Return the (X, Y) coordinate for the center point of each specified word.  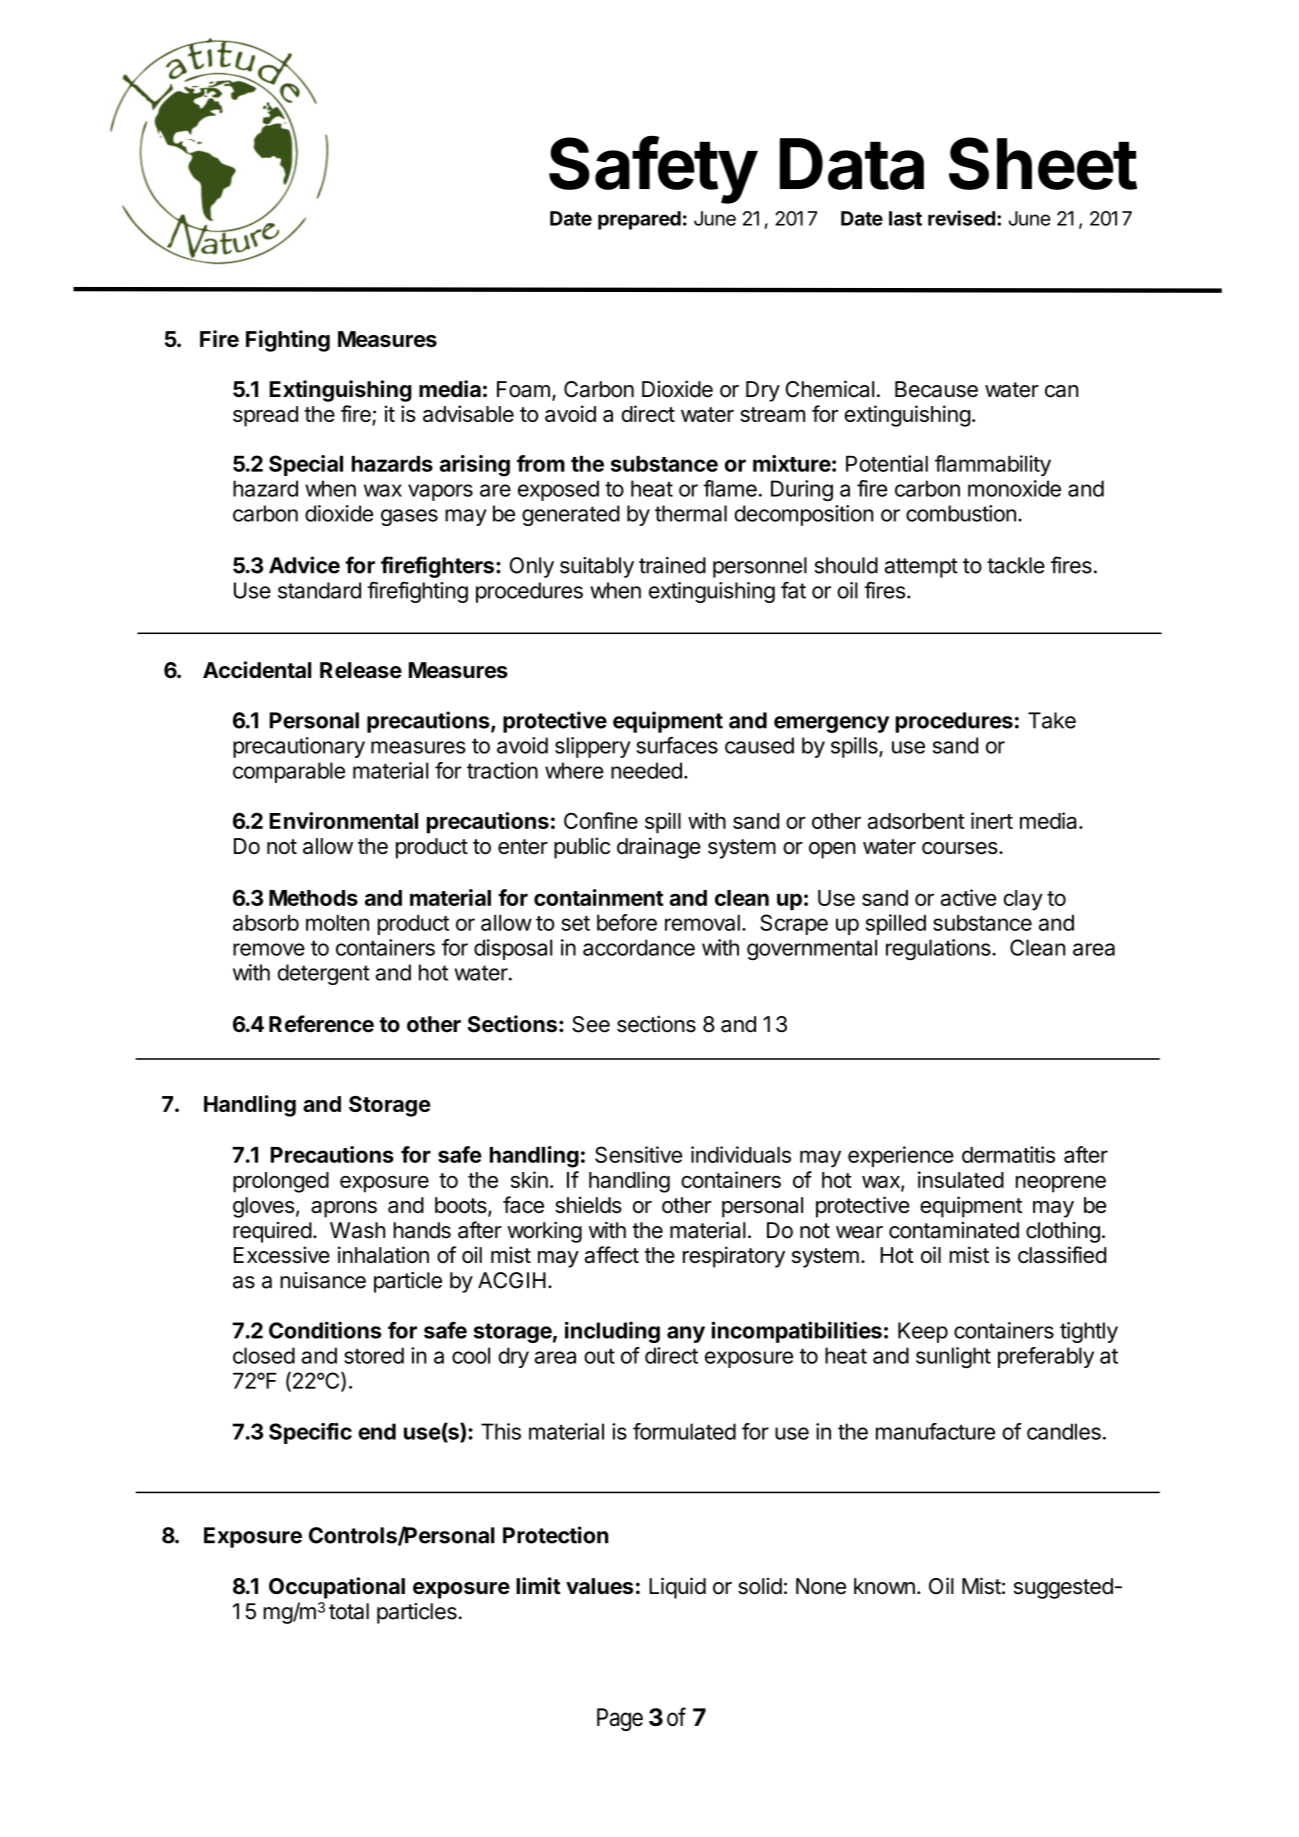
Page (620, 1719)
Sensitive (638, 1154)
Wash (357, 1230)
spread (265, 416)
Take (1052, 720)
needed (646, 770)
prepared (639, 220)
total (349, 1611)
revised (961, 218)
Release (361, 670)
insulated (961, 1179)
